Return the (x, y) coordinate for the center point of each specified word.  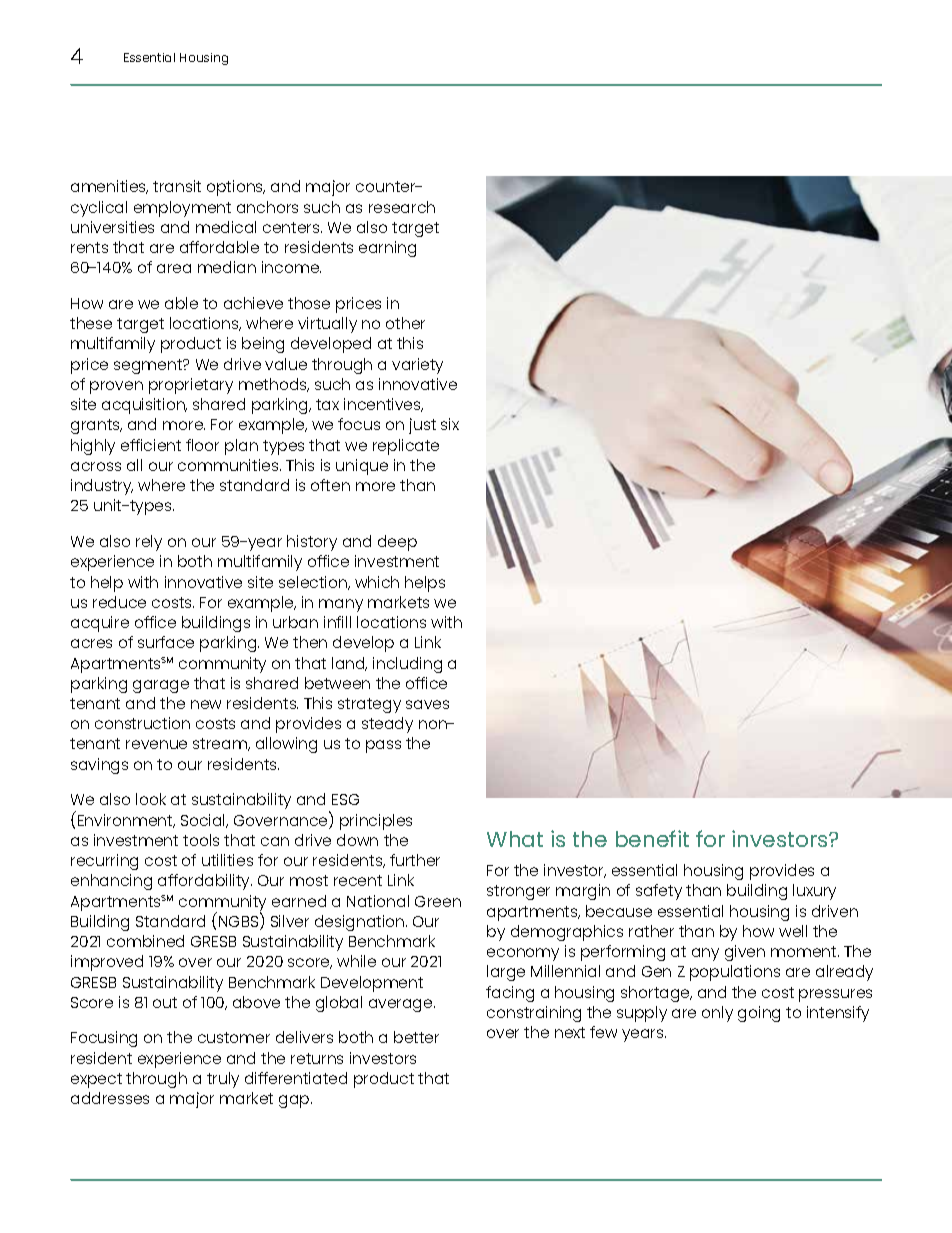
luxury (814, 892)
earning (387, 249)
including (407, 665)
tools (201, 840)
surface (166, 642)
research (402, 207)
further (415, 860)
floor (202, 445)
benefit (652, 838)
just (422, 426)
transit (177, 186)
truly (223, 1080)
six (450, 424)
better (416, 1037)
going (759, 1014)
